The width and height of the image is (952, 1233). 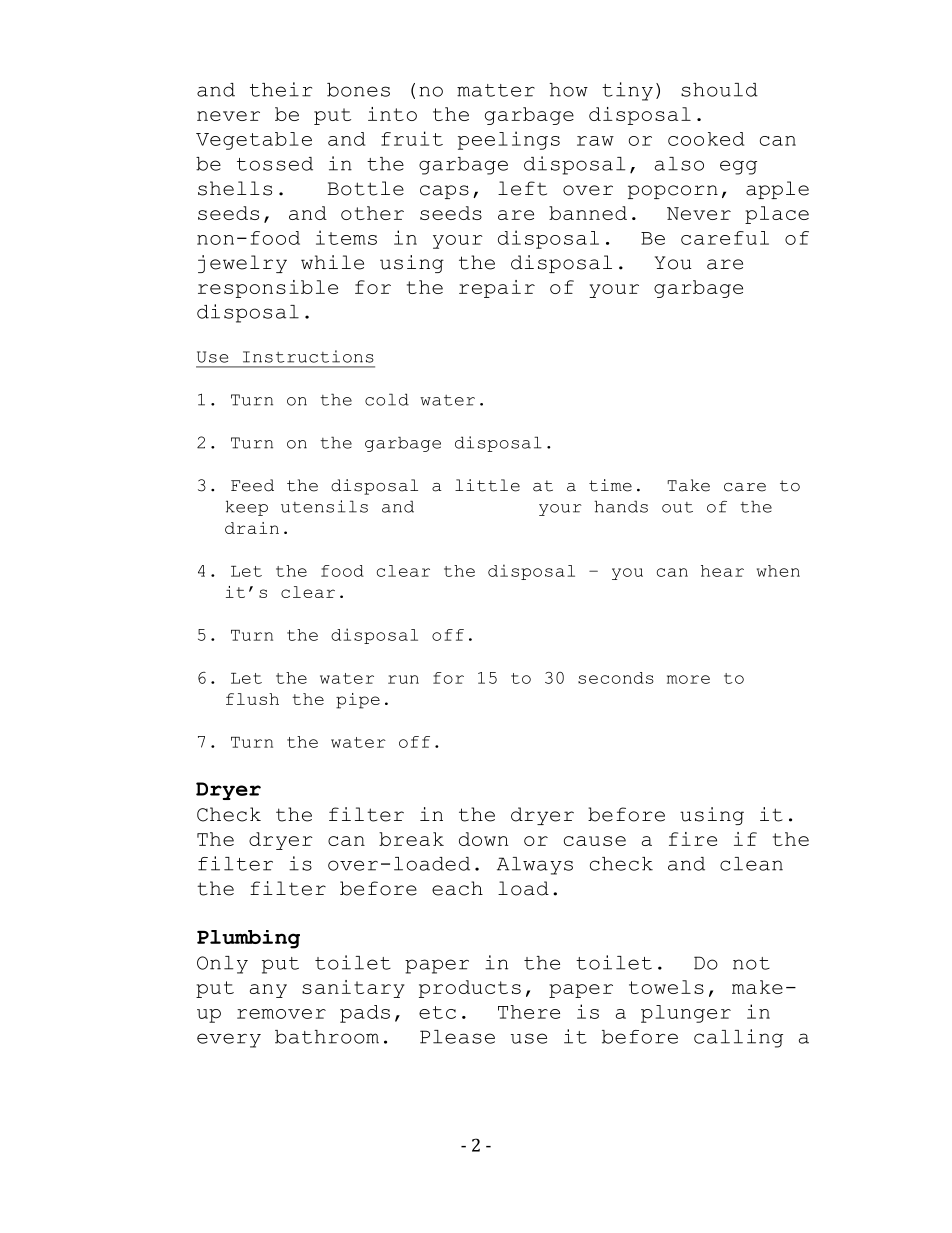 I want to click on There, so click(x=529, y=1012).
